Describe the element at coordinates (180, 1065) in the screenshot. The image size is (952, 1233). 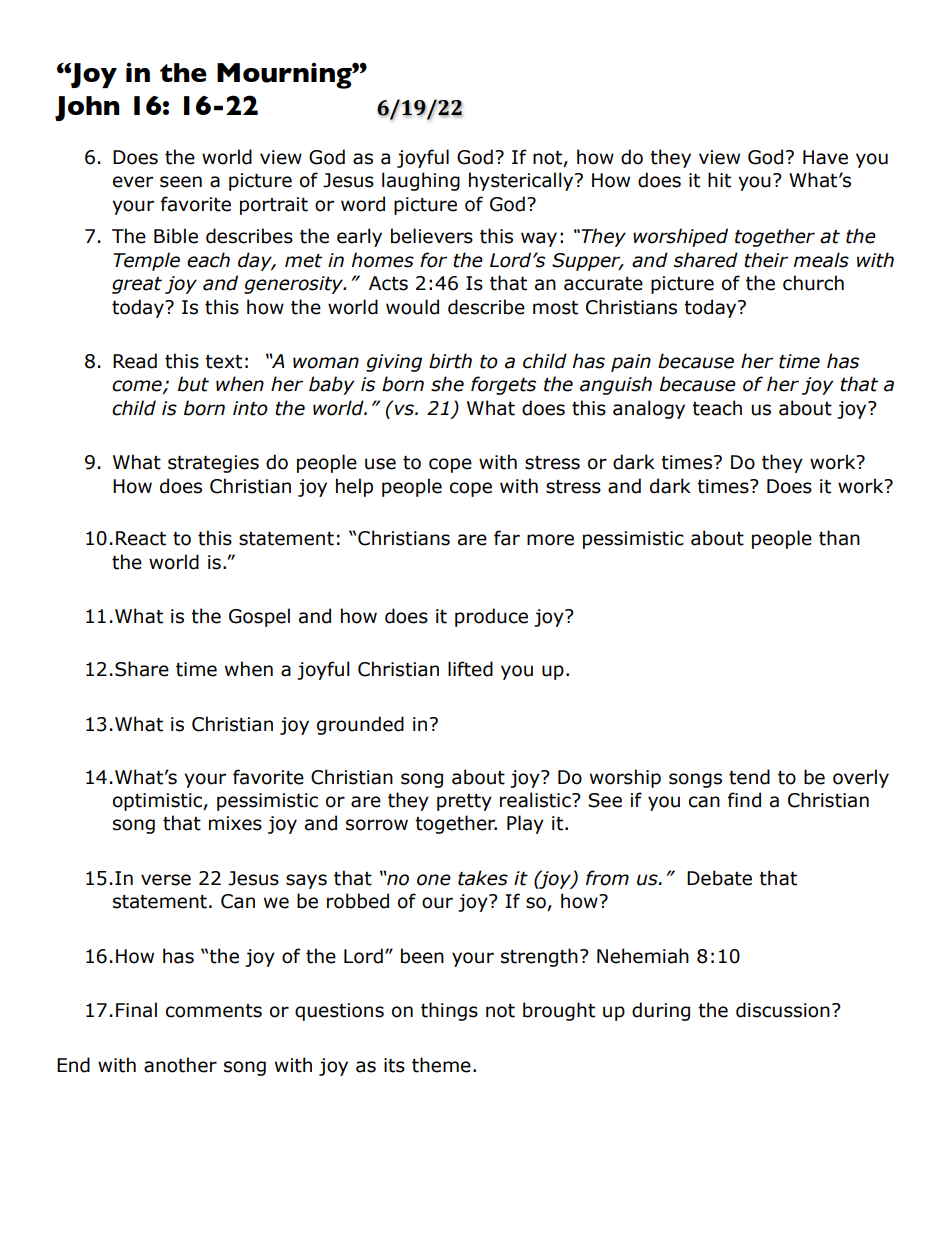
I see `another` at that location.
